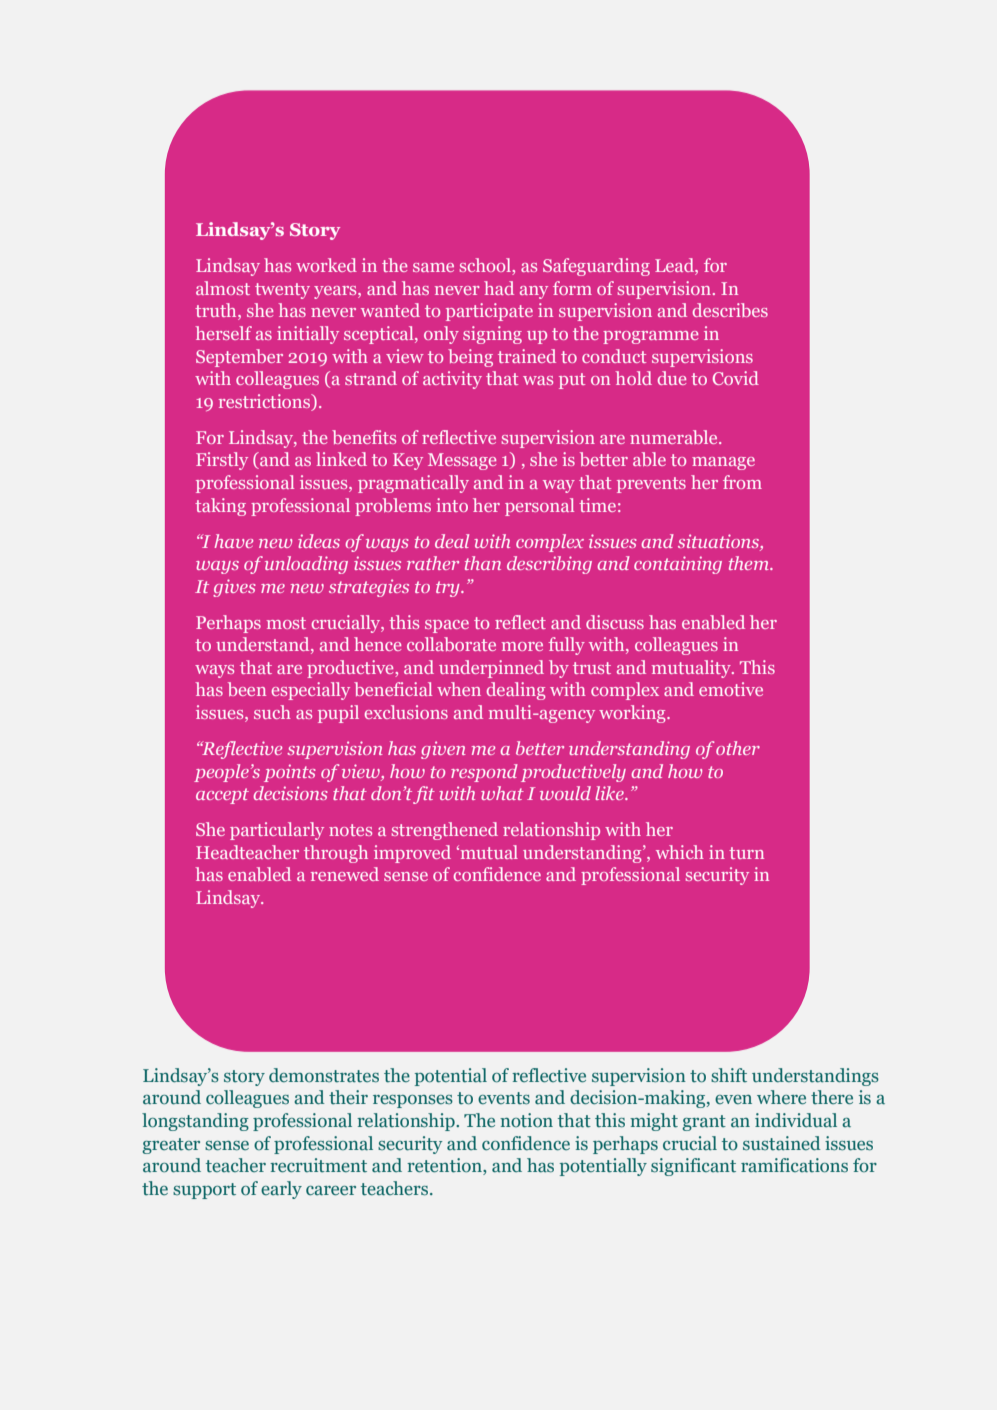 This screenshot has height=1410, width=997. I want to click on particularly, so click(277, 831).
